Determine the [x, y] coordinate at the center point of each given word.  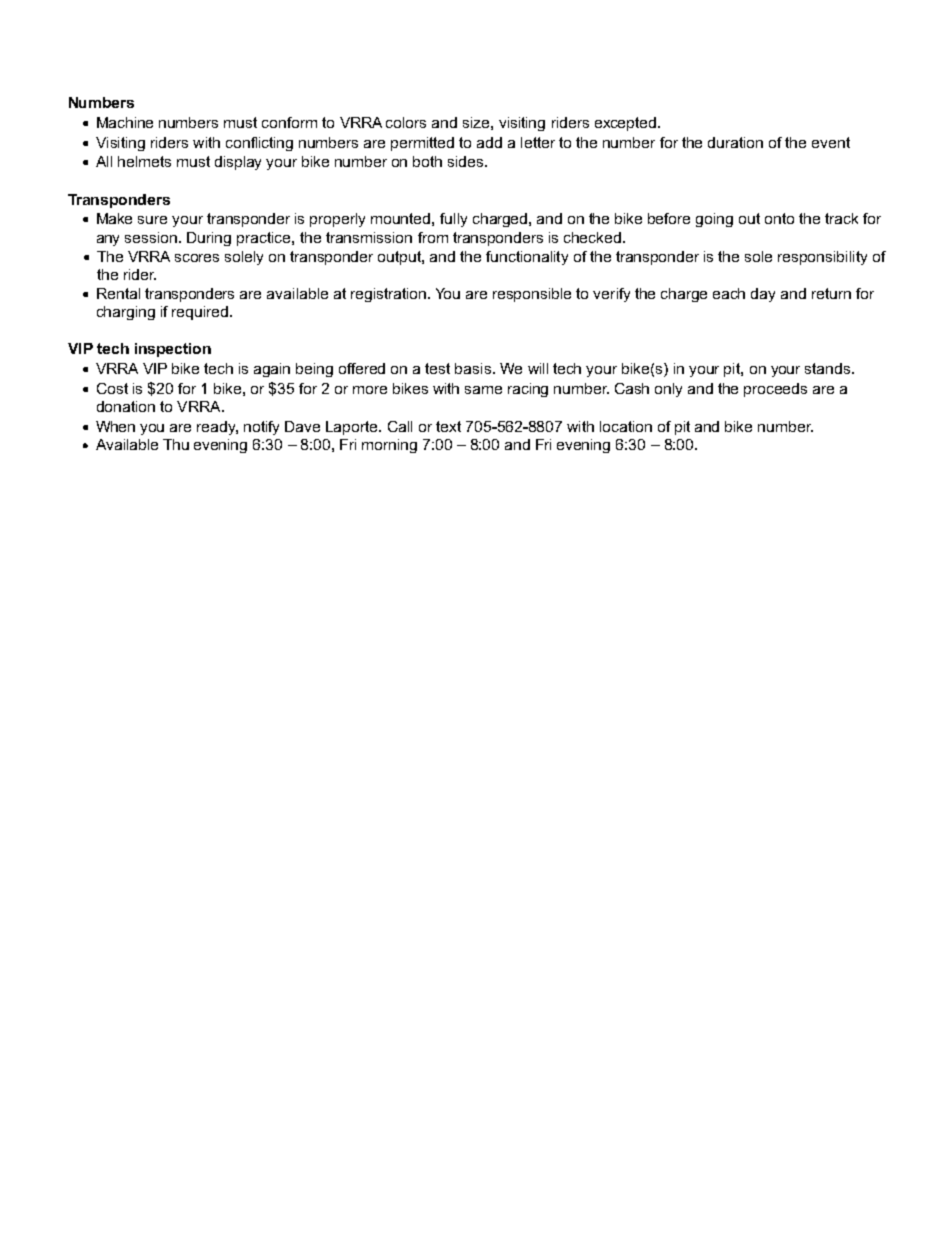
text [448, 426]
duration [735, 142]
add [489, 142]
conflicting [259, 144]
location [626, 426]
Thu [176, 444]
